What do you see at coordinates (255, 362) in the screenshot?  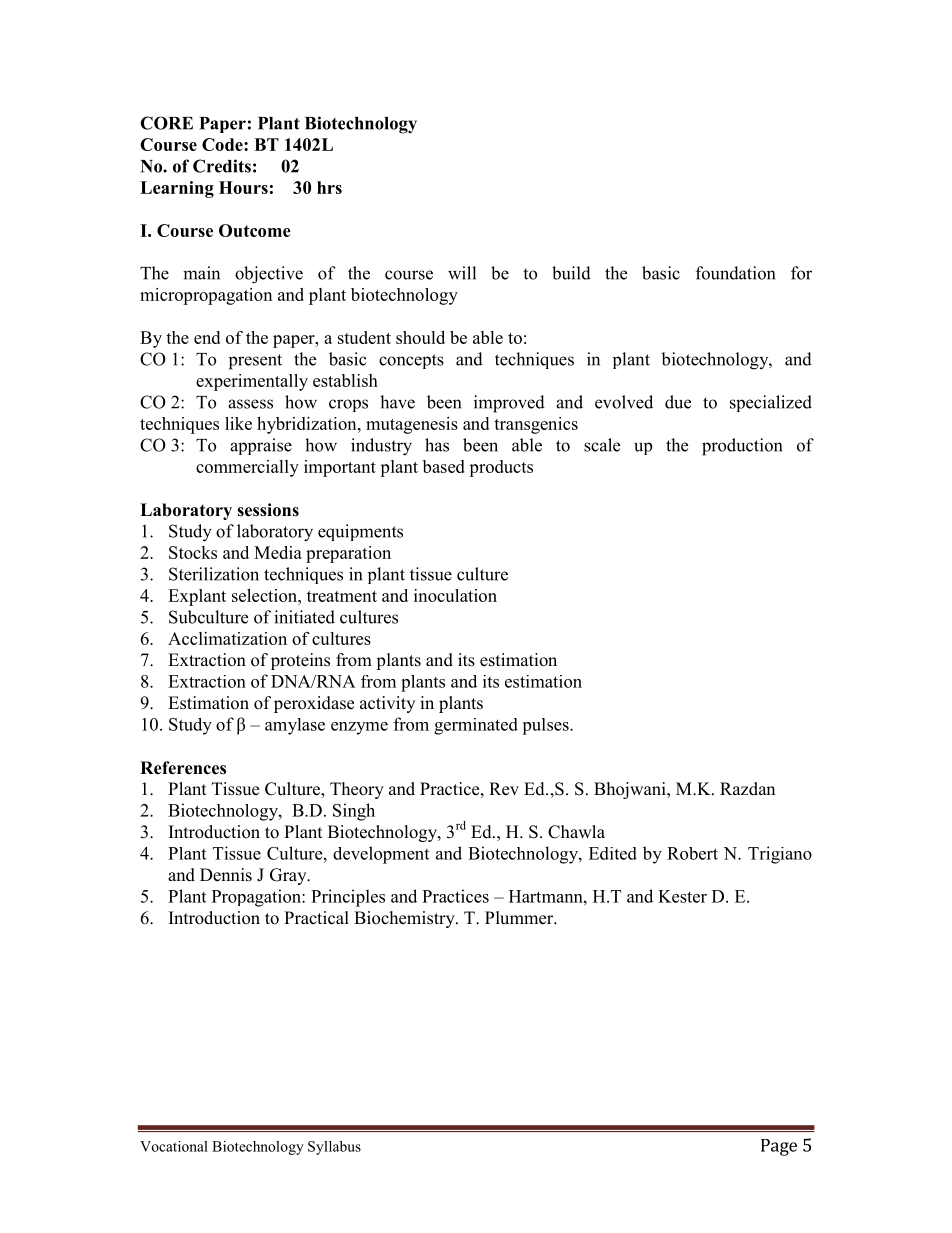 I see `present` at bounding box center [255, 362].
